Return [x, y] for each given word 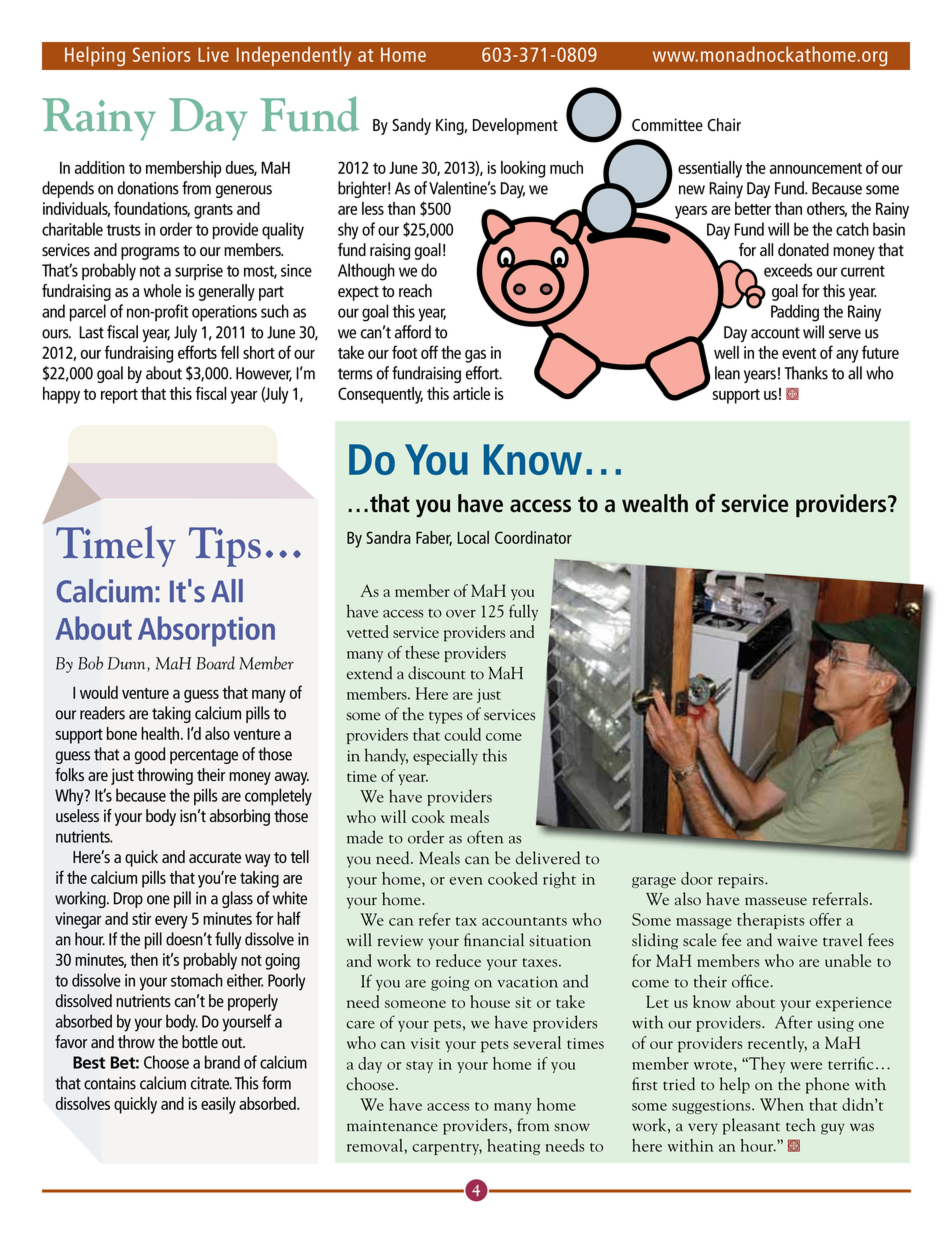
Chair [724, 124]
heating [513, 1147]
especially [445, 756]
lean [727, 373]
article [471, 393]
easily [218, 1105]
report [119, 396]
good [150, 755]
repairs [742, 881]
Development [515, 126]
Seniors [161, 54]
